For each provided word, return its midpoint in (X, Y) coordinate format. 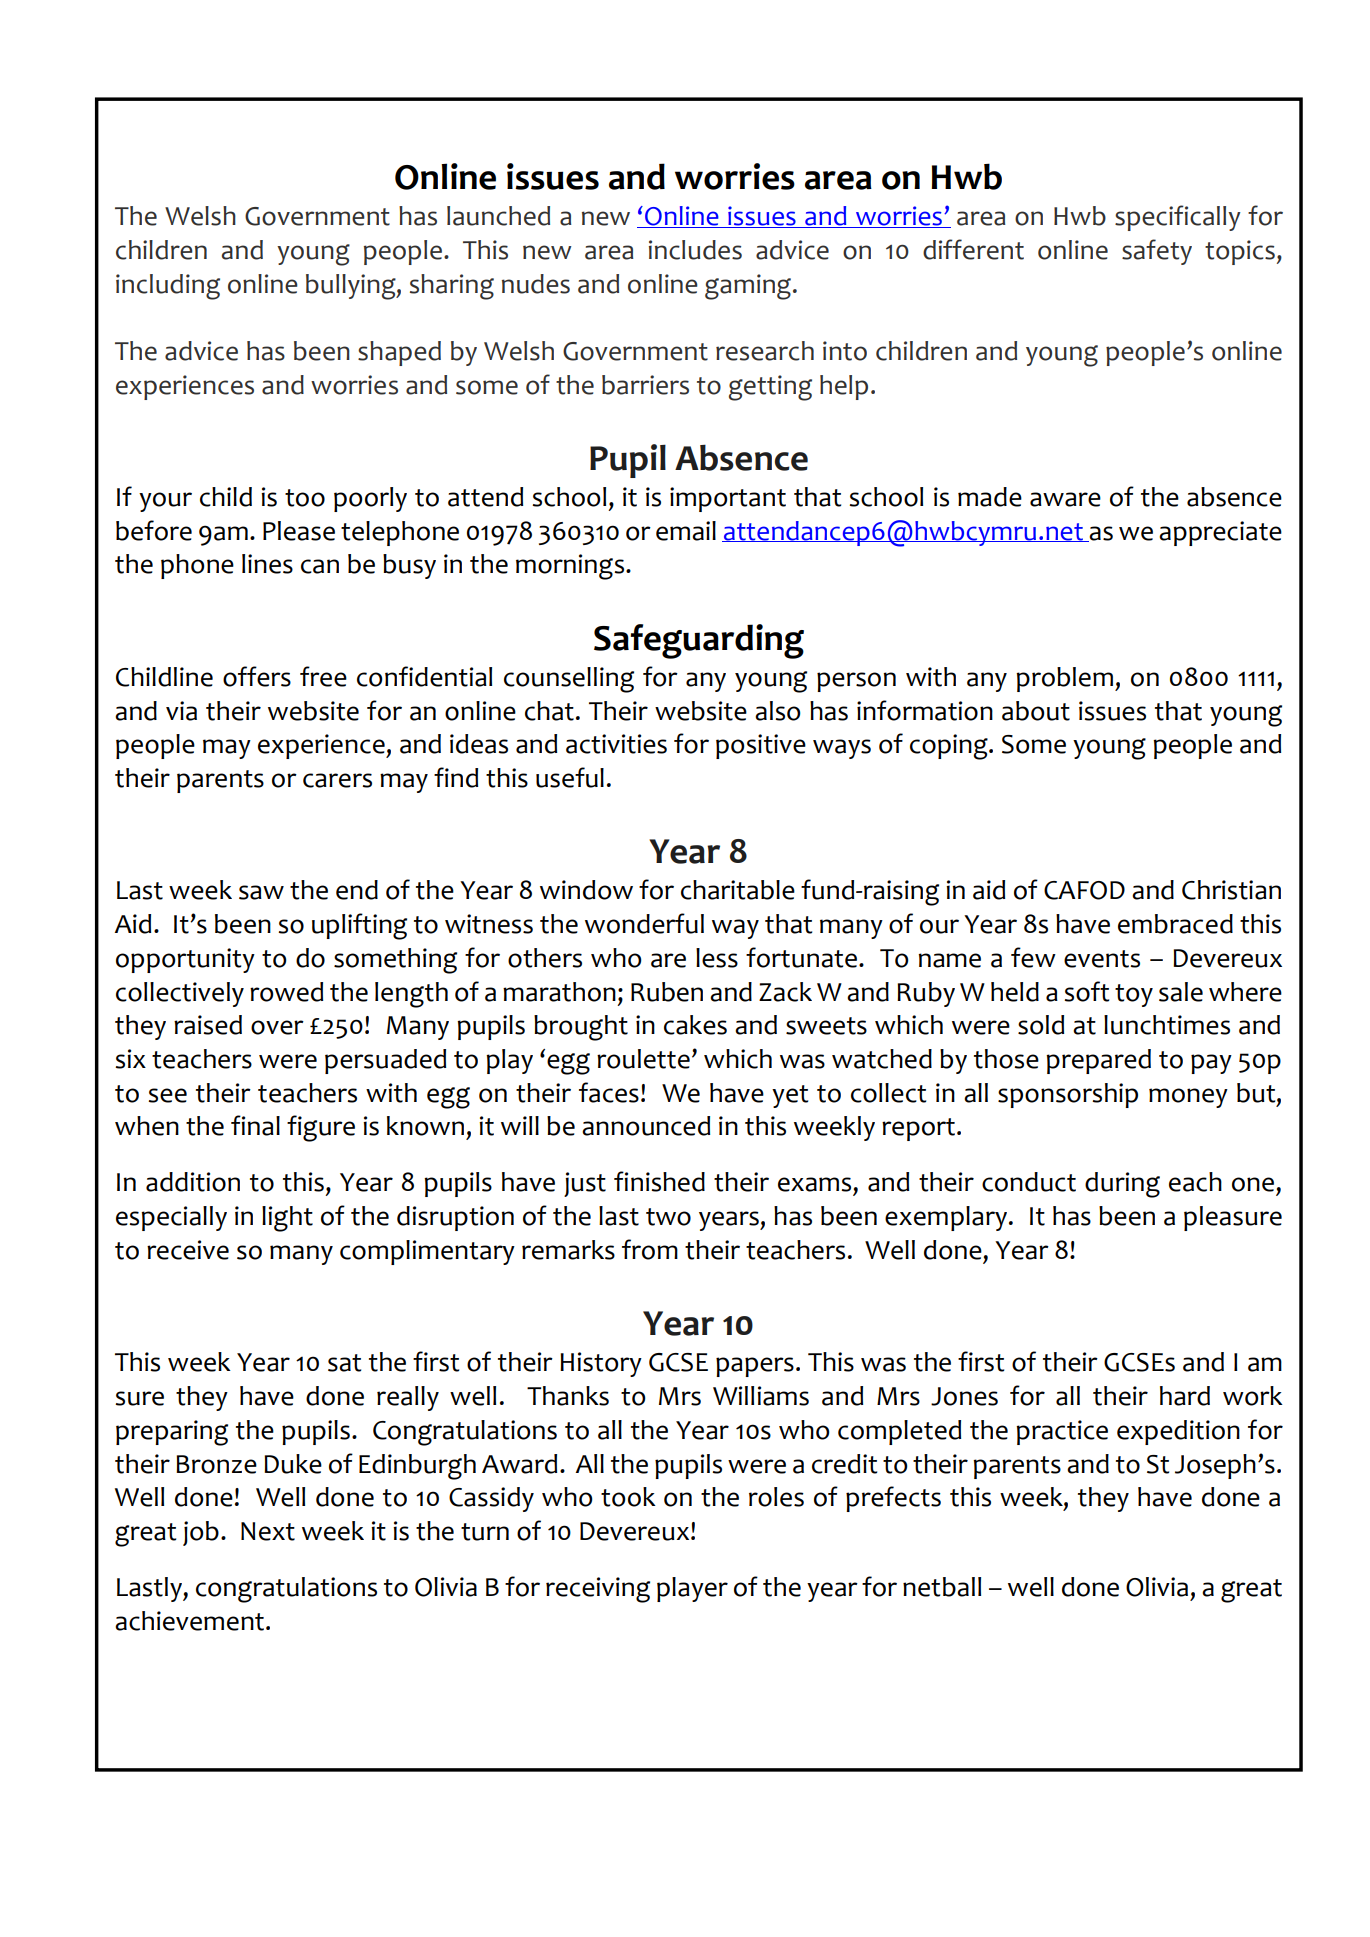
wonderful (644, 923)
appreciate (1220, 533)
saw (261, 892)
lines (267, 564)
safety (1157, 252)
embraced (1175, 924)
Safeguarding (699, 641)
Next (268, 1531)
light (287, 1219)
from (650, 1249)
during (1122, 1185)
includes (695, 250)
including (168, 287)
